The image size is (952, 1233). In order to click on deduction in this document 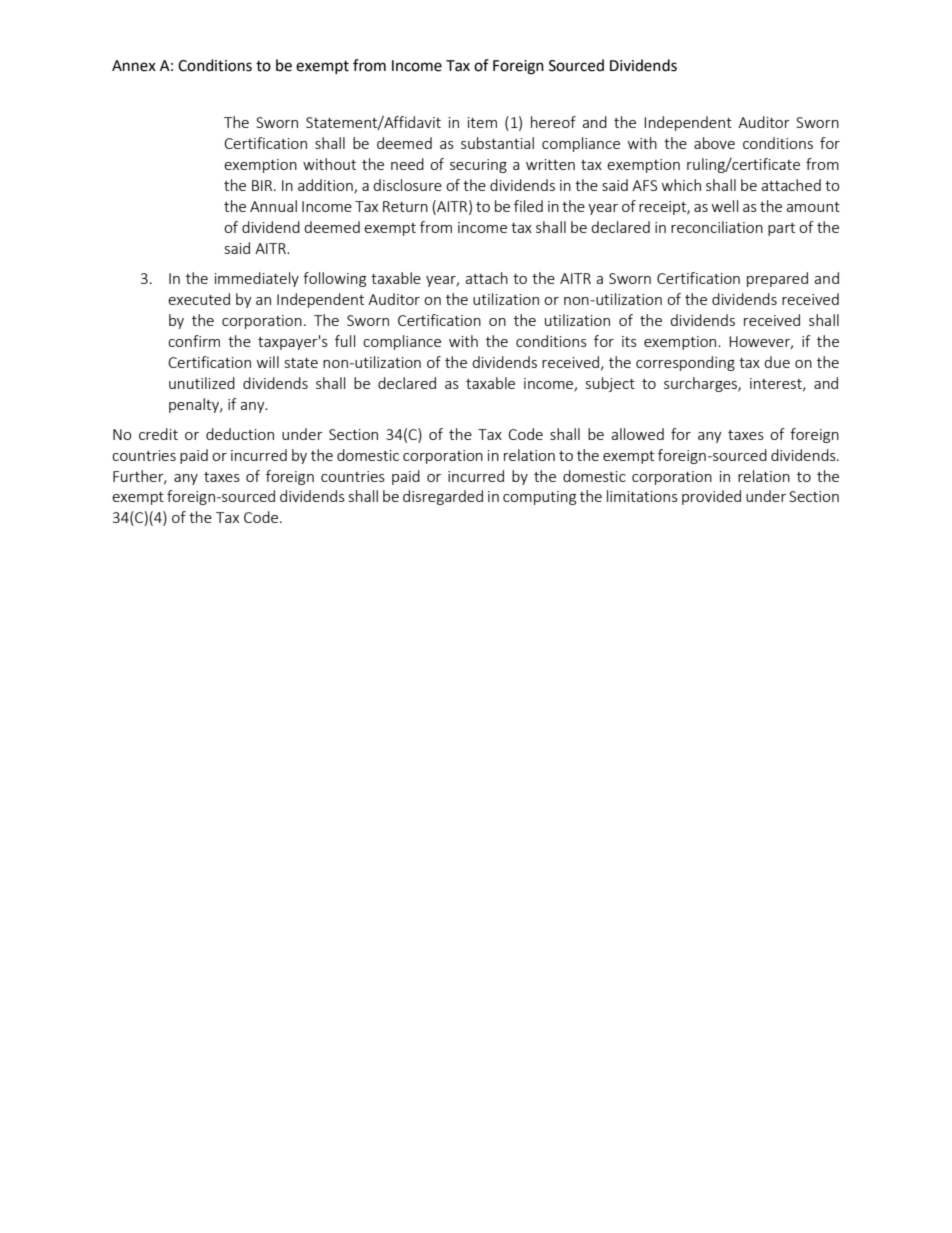, I will do `click(240, 434)`.
